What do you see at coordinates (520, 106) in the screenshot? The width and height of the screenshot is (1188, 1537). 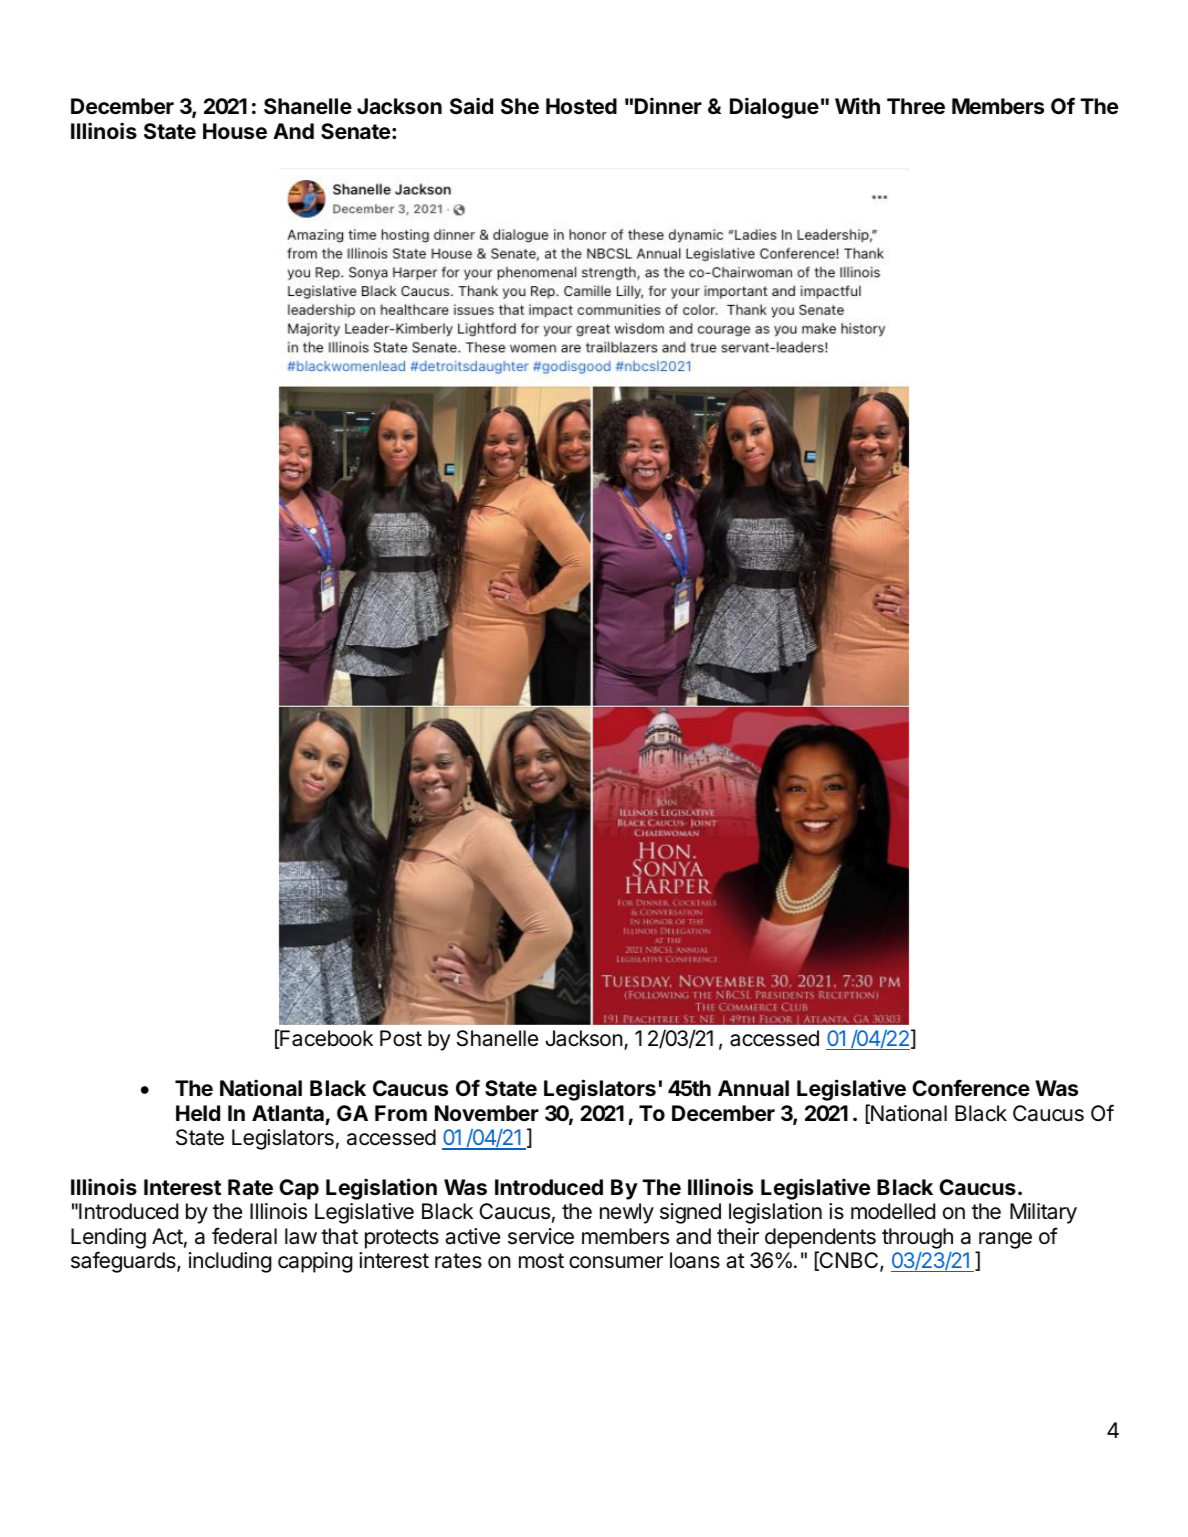 I see `She` at bounding box center [520, 106].
